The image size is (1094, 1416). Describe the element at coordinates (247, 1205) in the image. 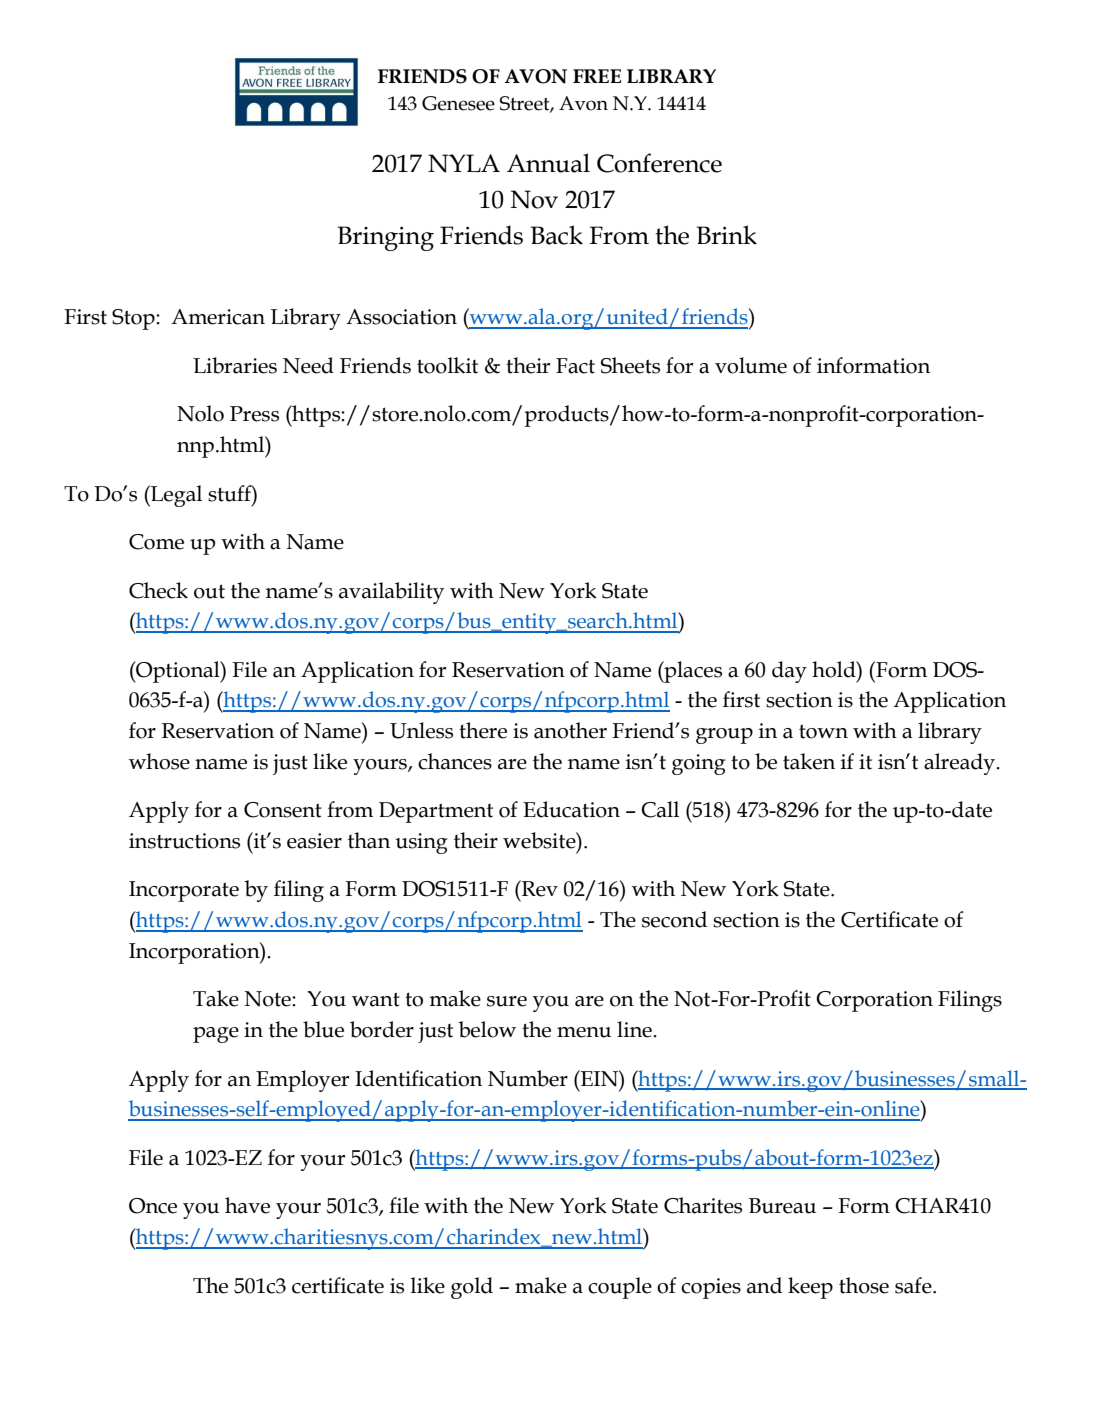

I see `have` at that location.
